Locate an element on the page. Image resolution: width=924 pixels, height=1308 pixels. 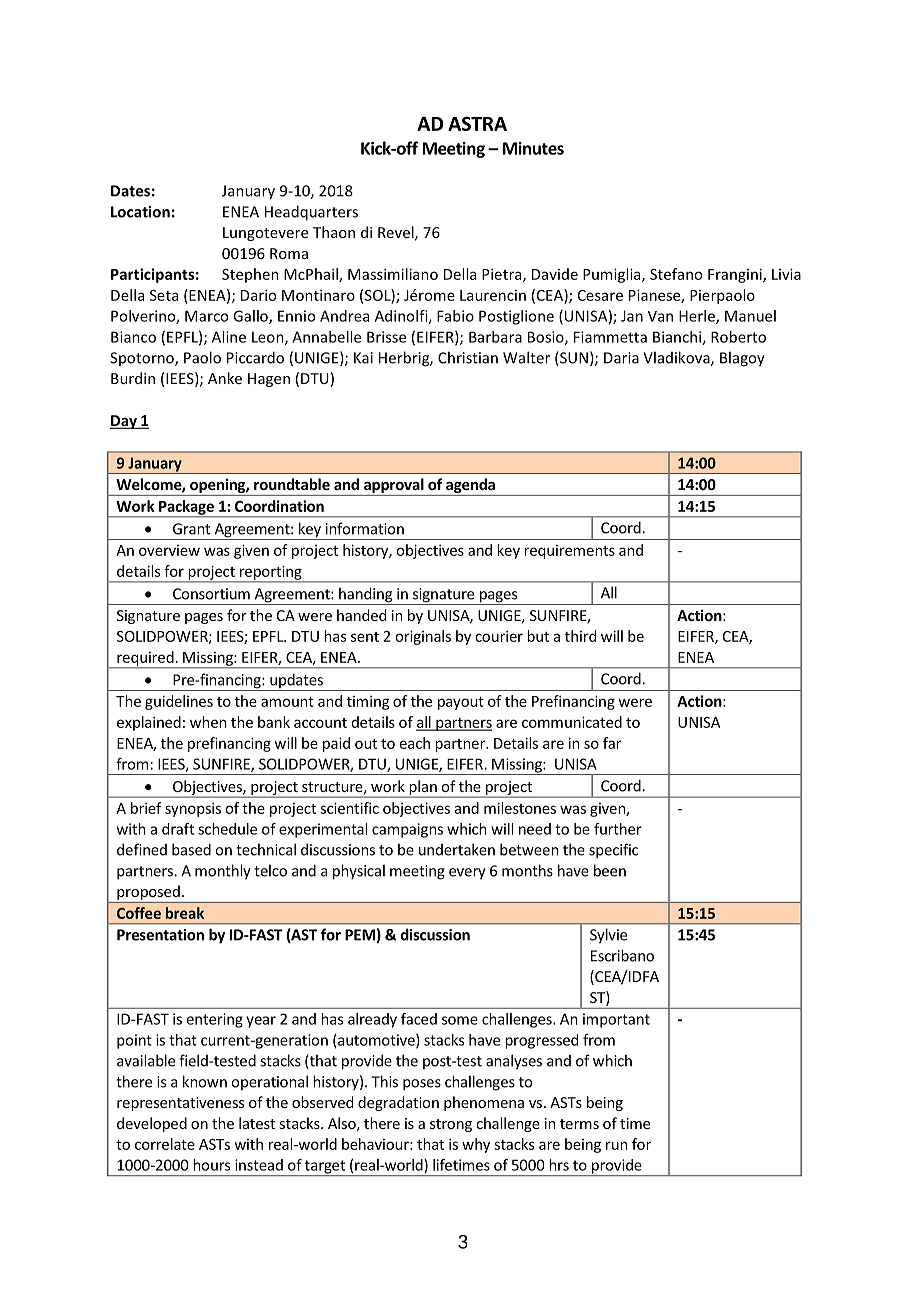
Location is located at coordinates (140, 212).
